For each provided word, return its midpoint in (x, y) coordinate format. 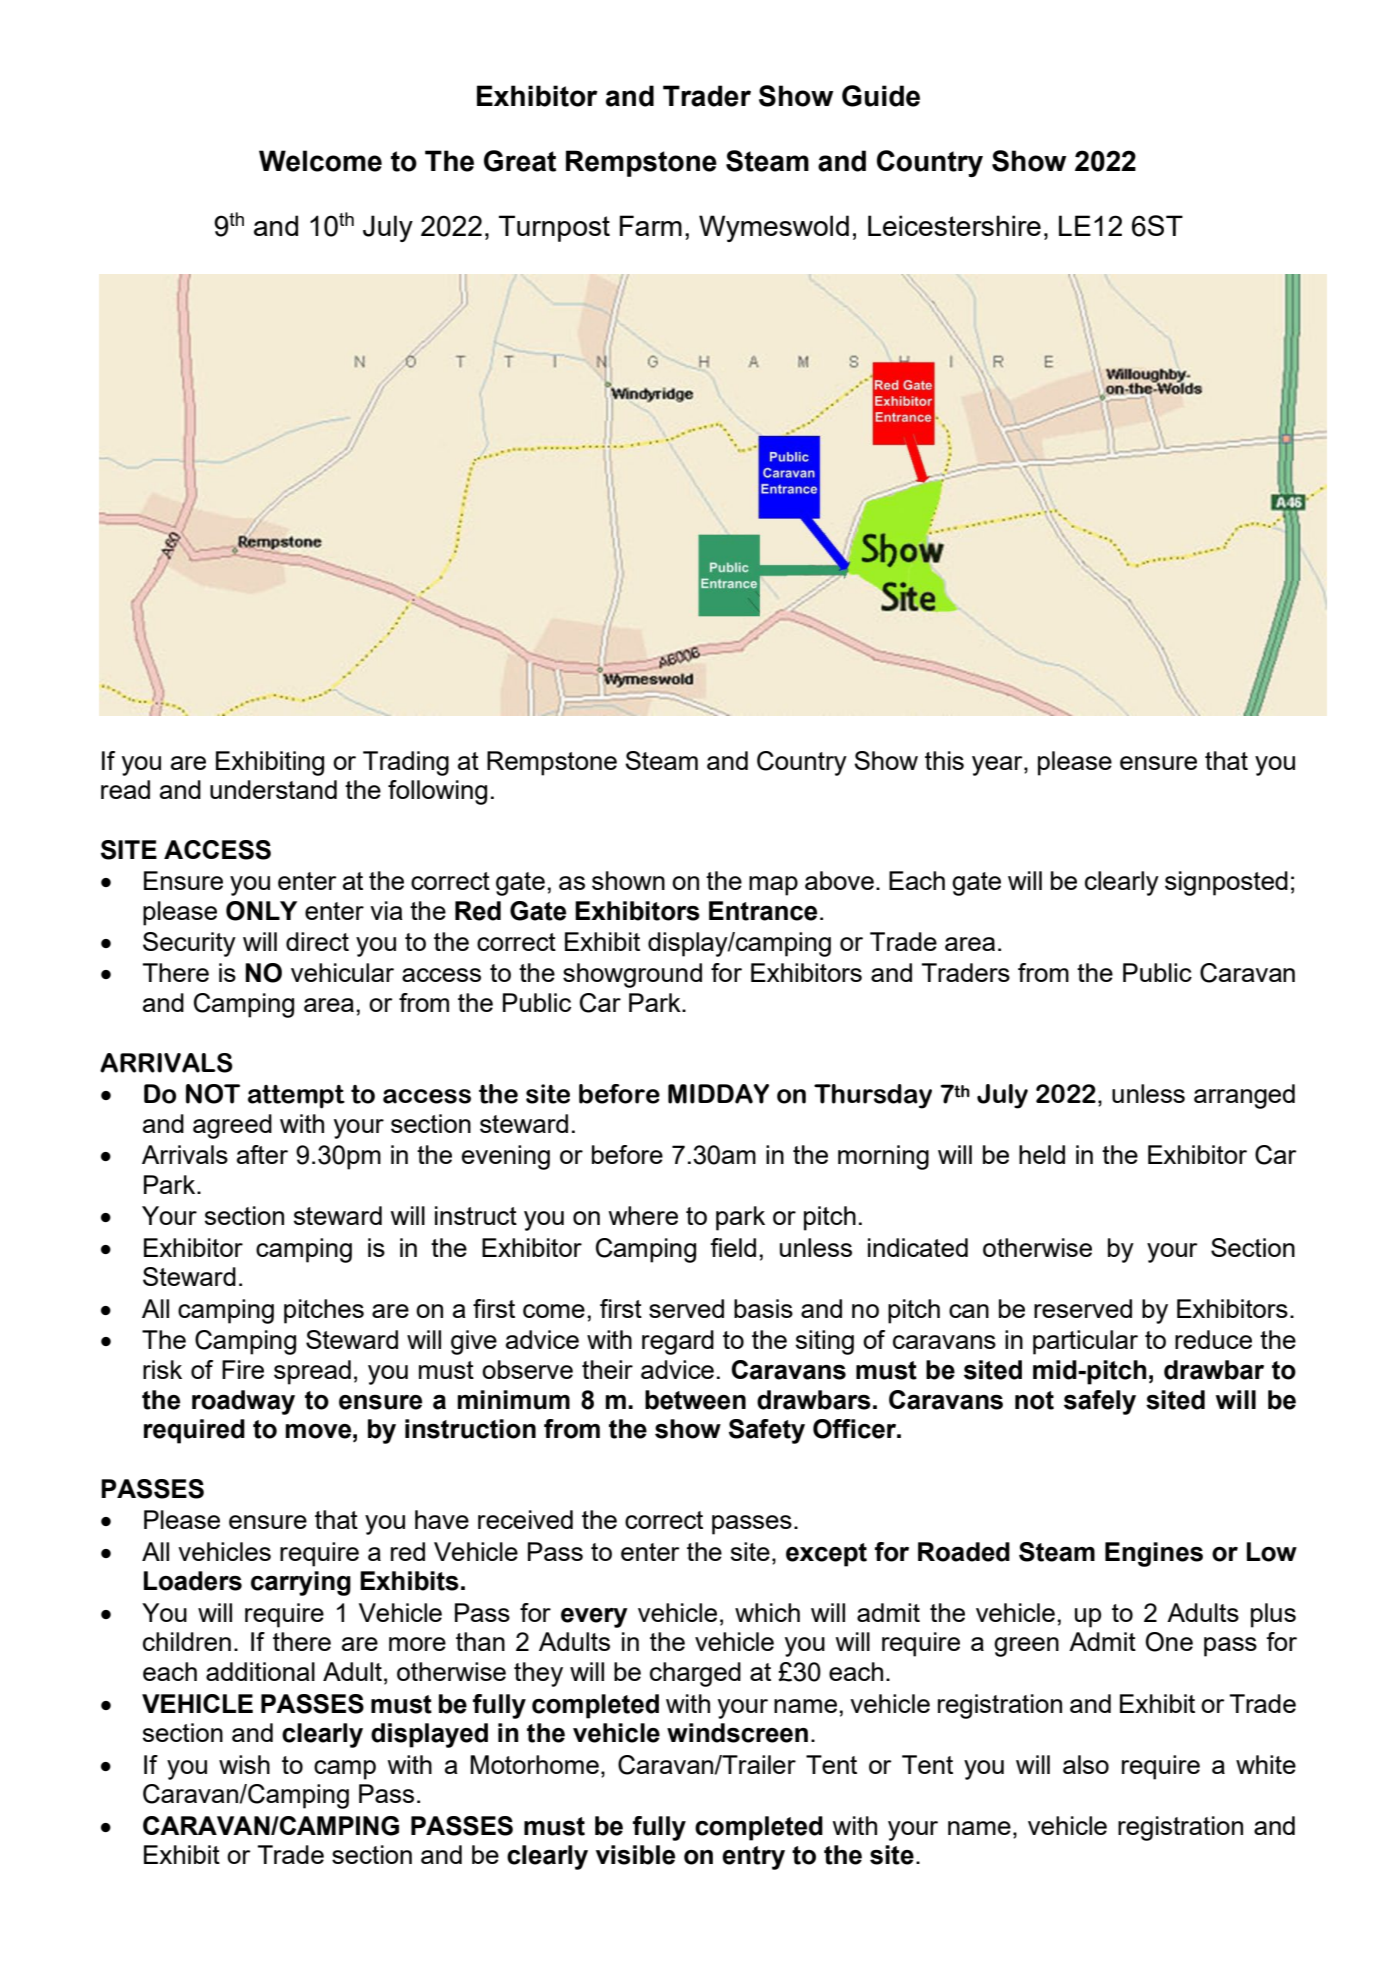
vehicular (342, 972)
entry (753, 1858)
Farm (651, 225)
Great (520, 161)
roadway (243, 1402)
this (944, 760)
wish (244, 1764)
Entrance (763, 911)
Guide (881, 96)
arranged (1244, 1096)
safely (1100, 1402)
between (695, 1400)
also (1086, 1764)
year (998, 766)
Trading (406, 763)
